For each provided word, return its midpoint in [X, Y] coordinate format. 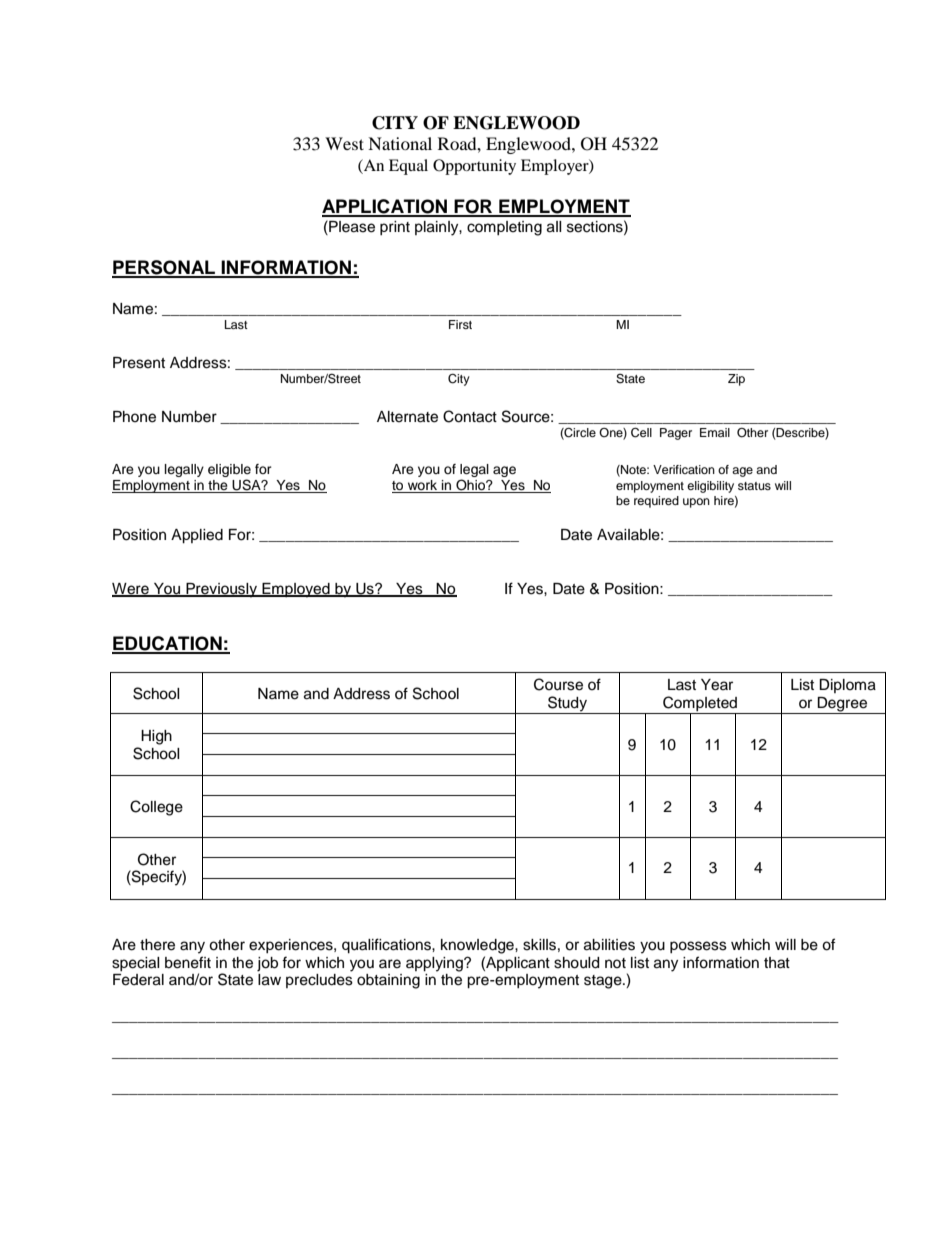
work [422, 486]
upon [696, 503]
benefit [188, 962]
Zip [736, 380]
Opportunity [474, 167]
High [156, 737]
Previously [222, 590]
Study [567, 704]
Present [139, 363]
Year [717, 685]
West [344, 143]
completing [504, 228]
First [460, 324]
